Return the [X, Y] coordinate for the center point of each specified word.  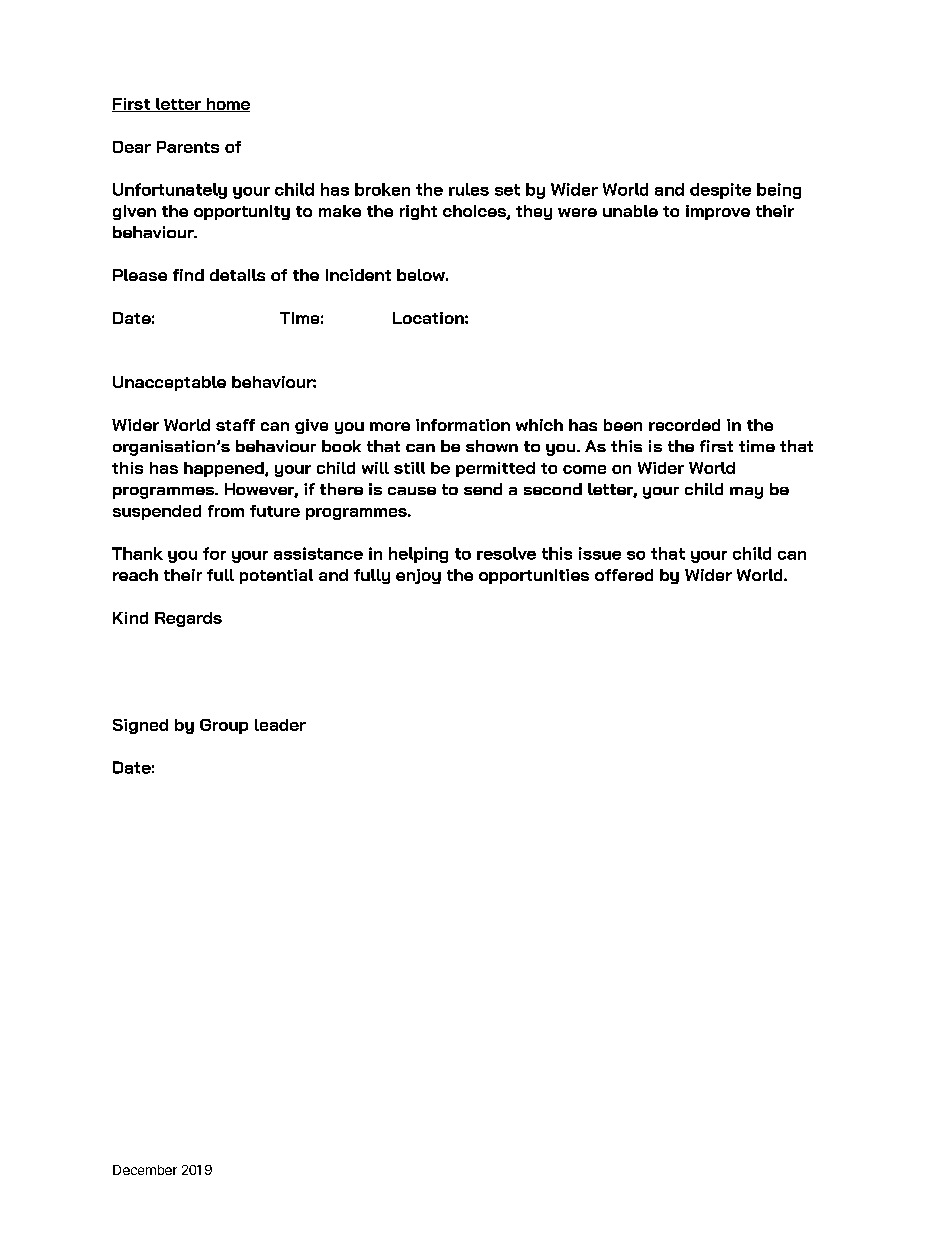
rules [469, 189]
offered [624, 575]
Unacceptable [169, 383]
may [746, 493]
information [463, 425]
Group [224, 726]
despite [720, 191]
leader [280, 725]
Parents [188, 147]
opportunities [534, 576]
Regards [188, 619]
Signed [140, 726]
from [226, 511]
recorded [684, 425]
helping [418, 555]
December [145, 1170]
